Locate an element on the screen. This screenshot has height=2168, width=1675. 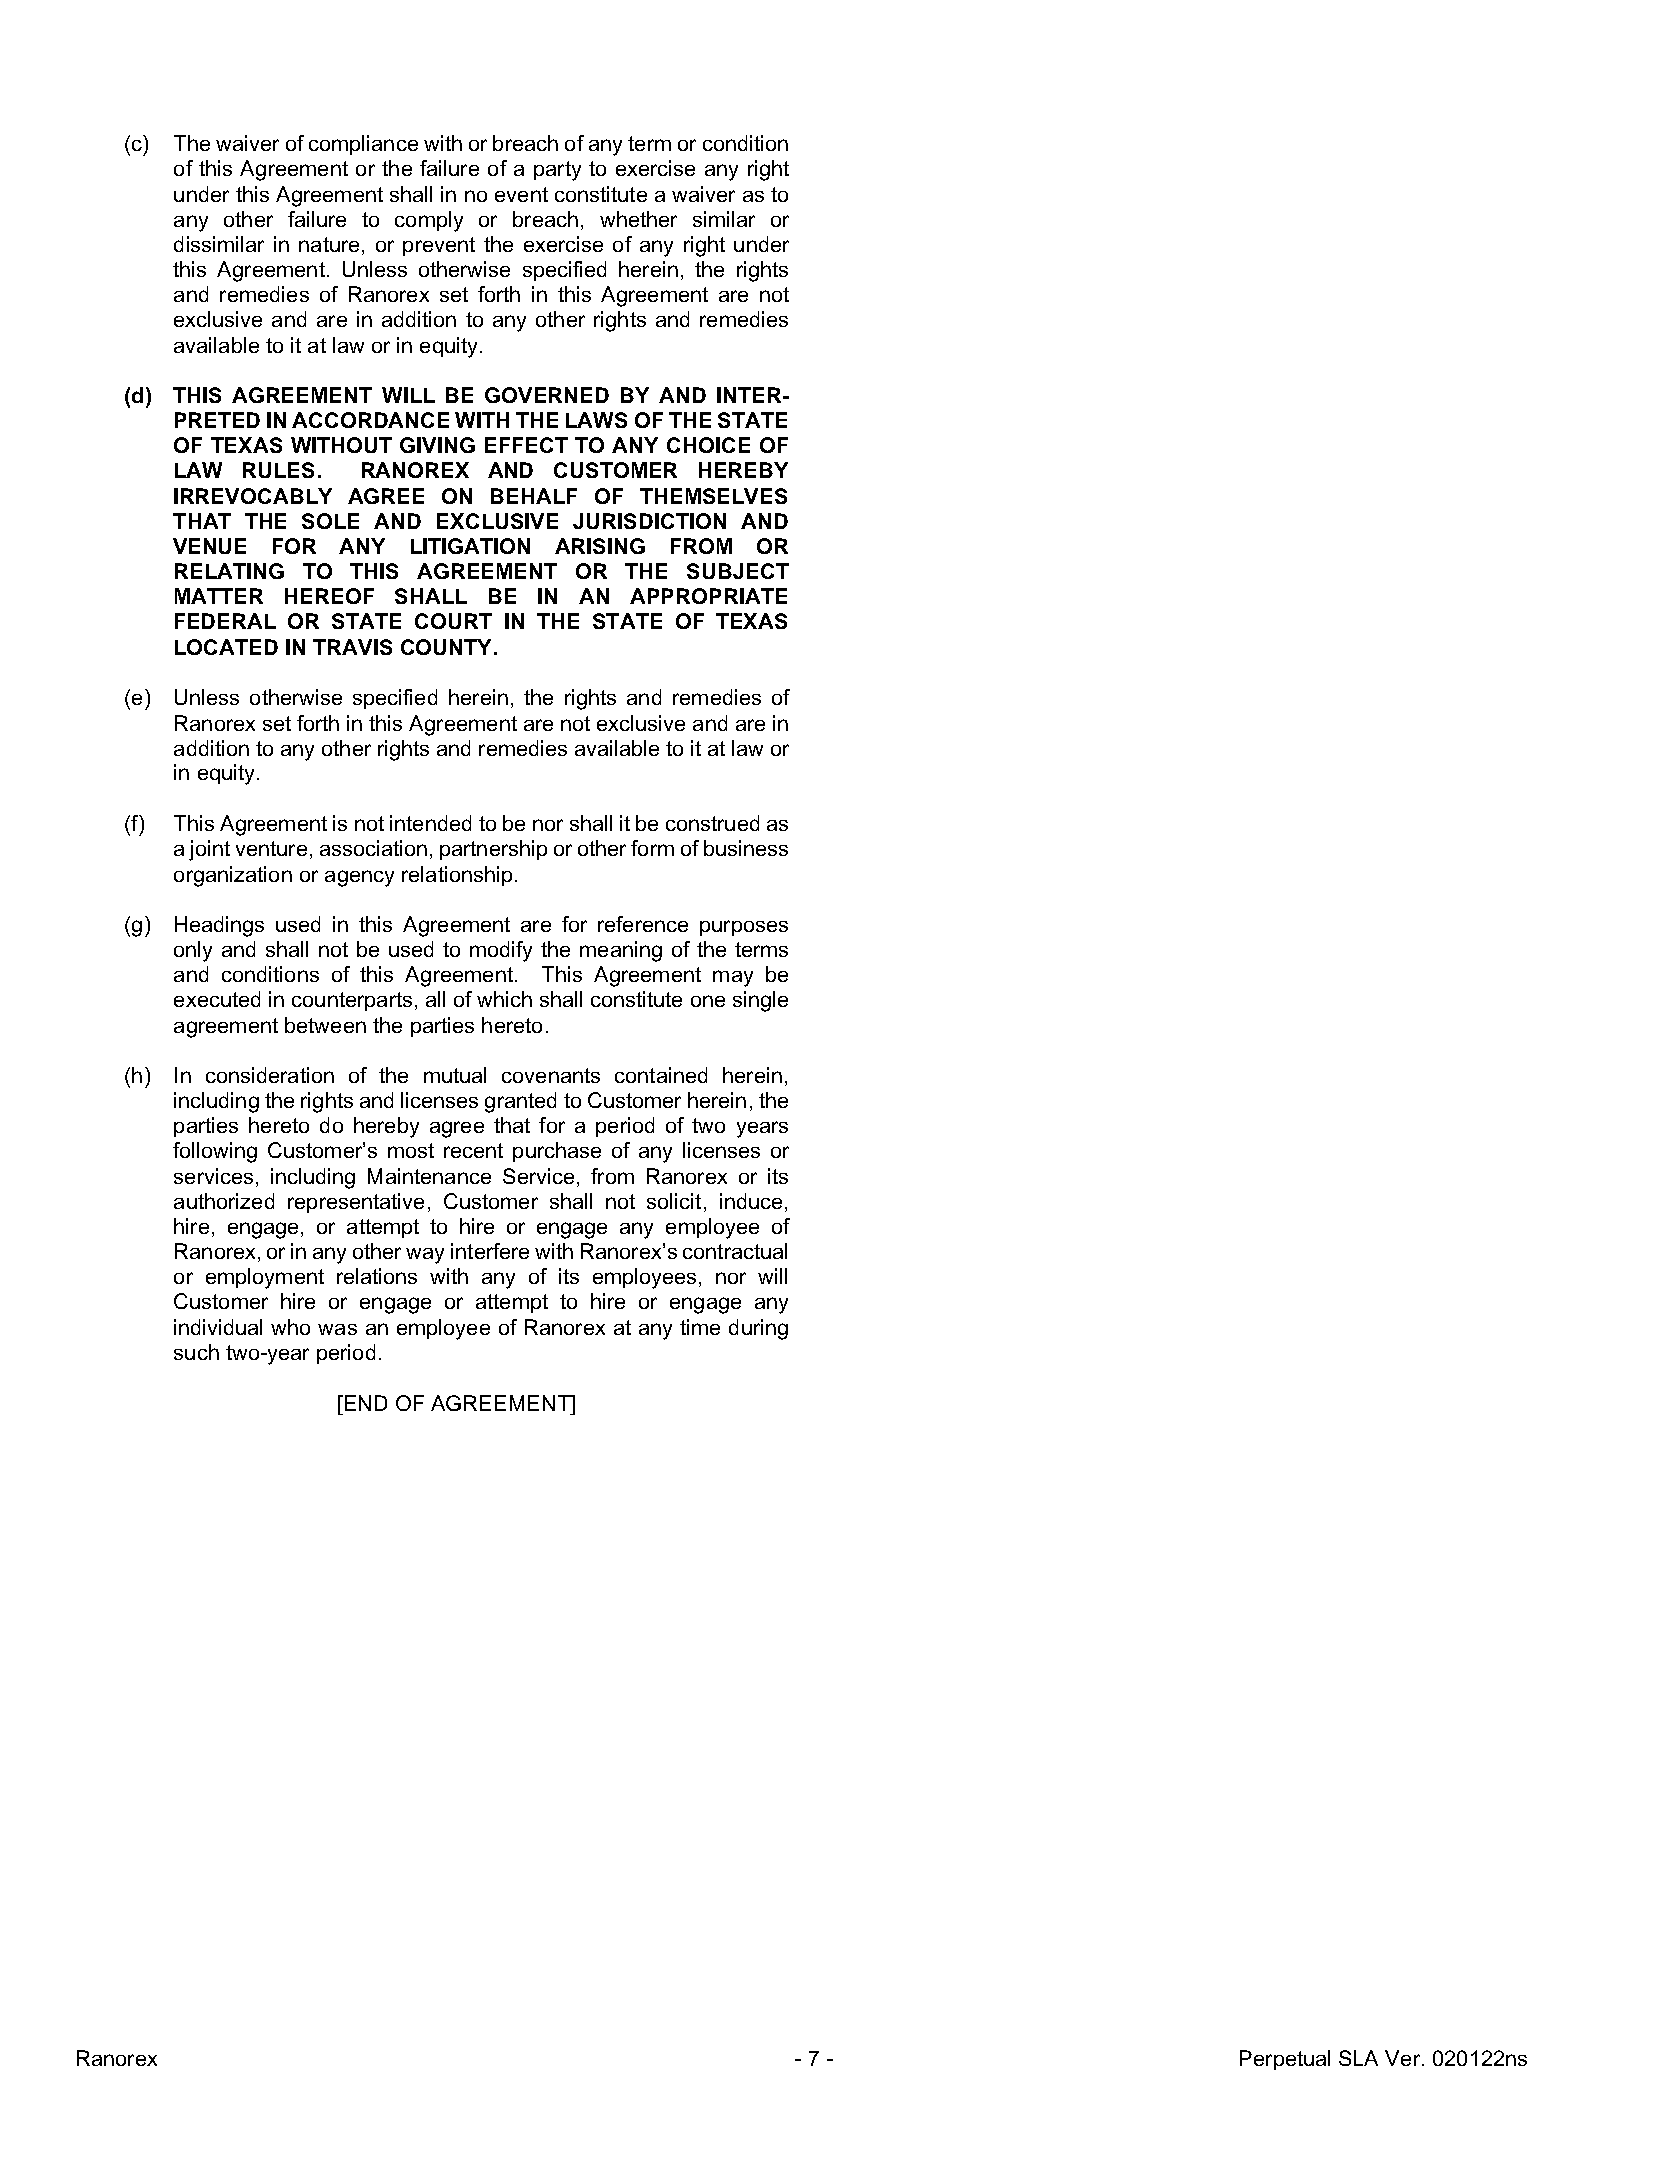
such is located at coordinates (196, 1352).
